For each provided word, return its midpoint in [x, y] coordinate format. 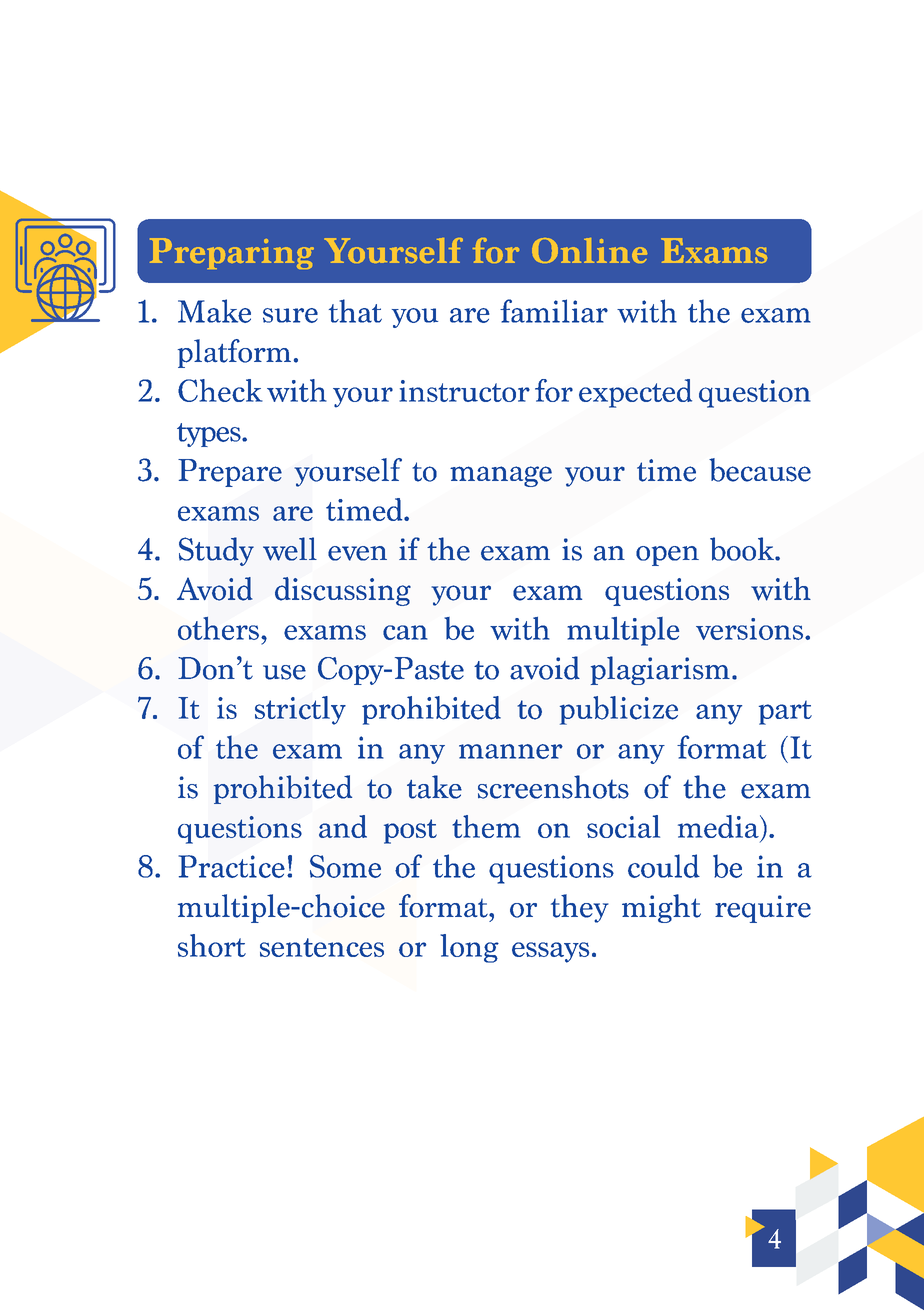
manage [501, 476]
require [763, 909]
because [760, 470]
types [210, 435]
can [405, 632]
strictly [300, 710]
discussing [343, 591]
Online [589, 250]
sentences [322, 947]
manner [511, 751]
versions [751, 629]
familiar [554, 311]
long [469, 948]
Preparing [232, 253]
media [719, 826]
